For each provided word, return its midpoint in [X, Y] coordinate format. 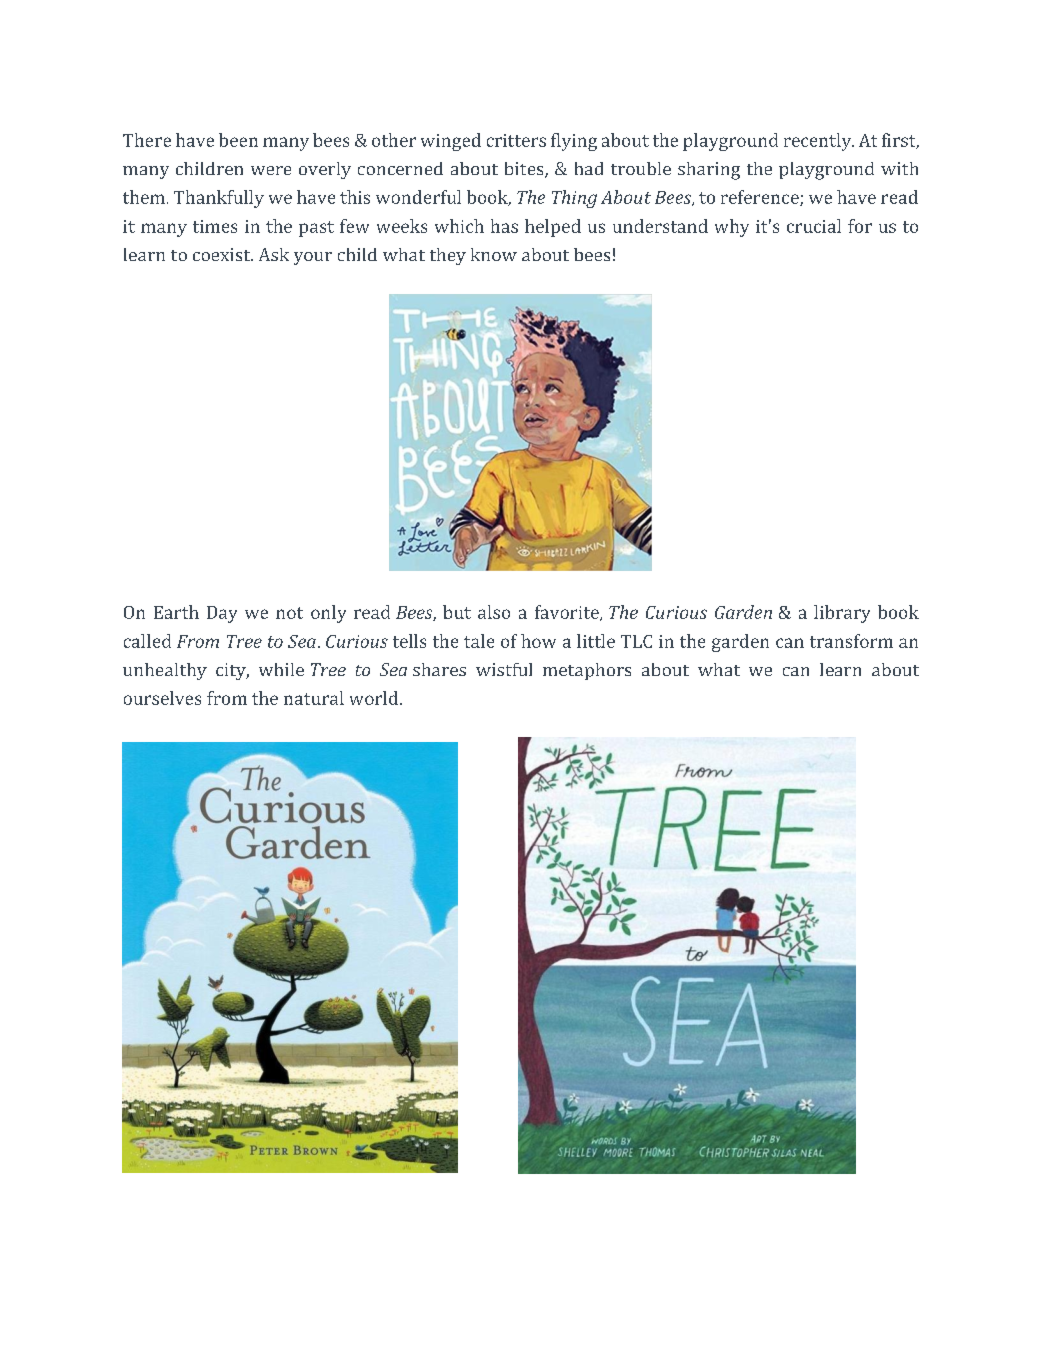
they [448, 256]
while [281, 669]
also [494, 612]
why [732, 228]
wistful [504, 669]
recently [819, 142]
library [842, 614]
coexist [223, 254]
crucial [814, 226]
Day [222, 614]
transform [851, 641]
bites [525, 170]
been [238, 140]
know [494, 254]
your [313, 258]
